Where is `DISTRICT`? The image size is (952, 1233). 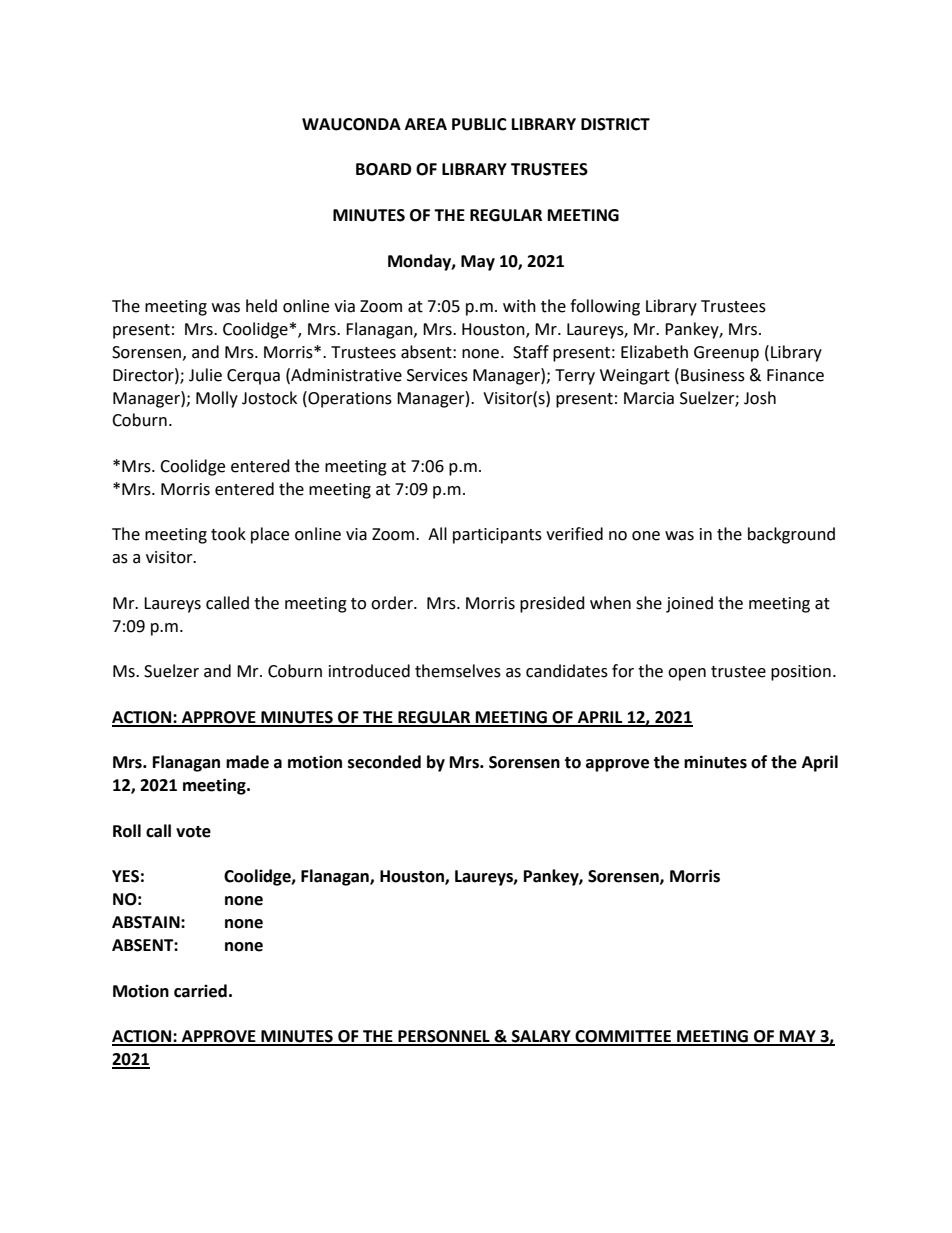 DISTRICT is located at coordinates (615, 124).
